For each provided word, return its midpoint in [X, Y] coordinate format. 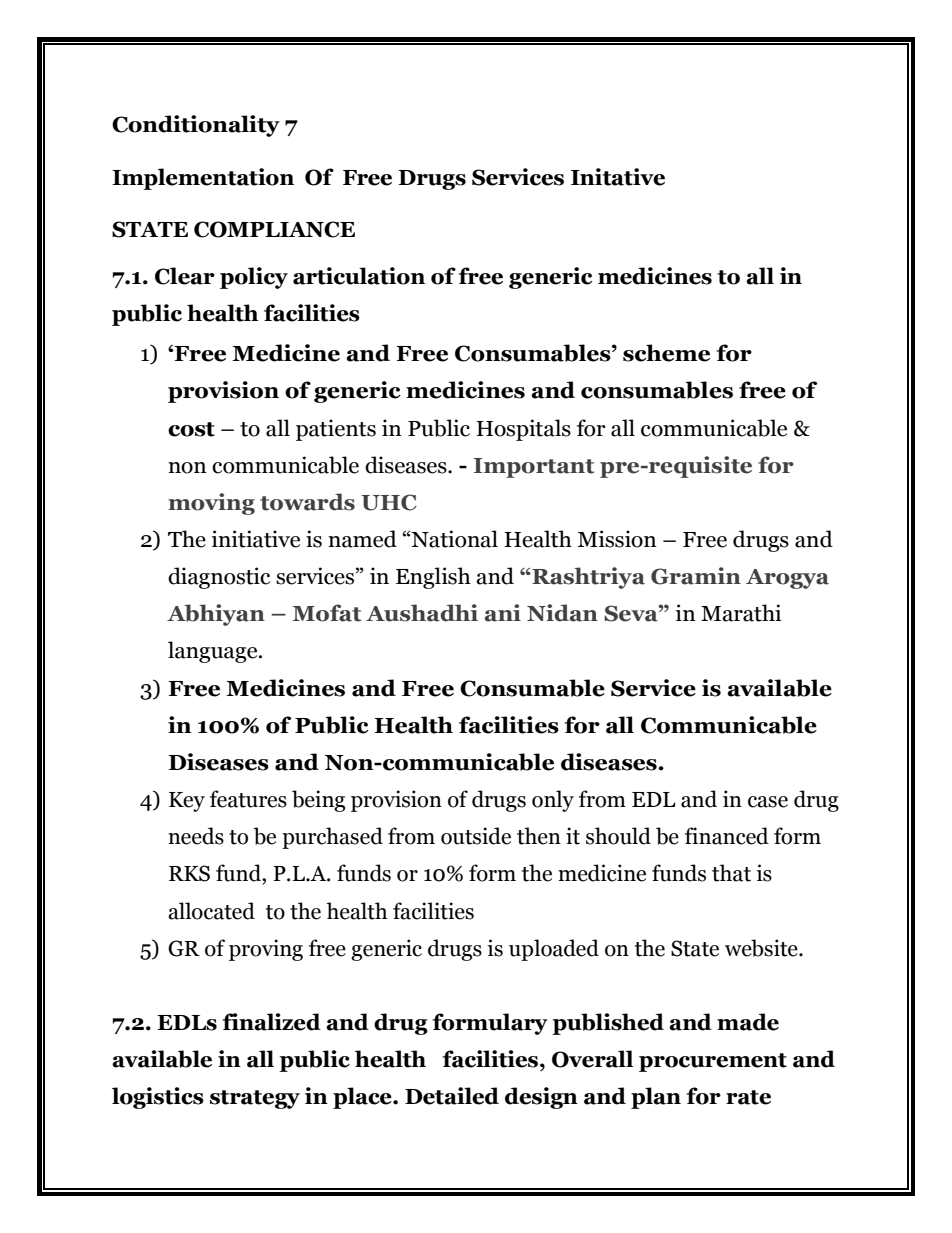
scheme [666, 353]
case [768, 802]
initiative [256, 539]
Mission [617, 539]
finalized [271, 1022]
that [731, 873]
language [214, 652]
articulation [359, 276]
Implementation [203, 179]
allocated [211, 911]
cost [191, 429]
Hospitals [523, 430]
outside [476, 836]
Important [533, 468]
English [433, 578]
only [553, 801]
